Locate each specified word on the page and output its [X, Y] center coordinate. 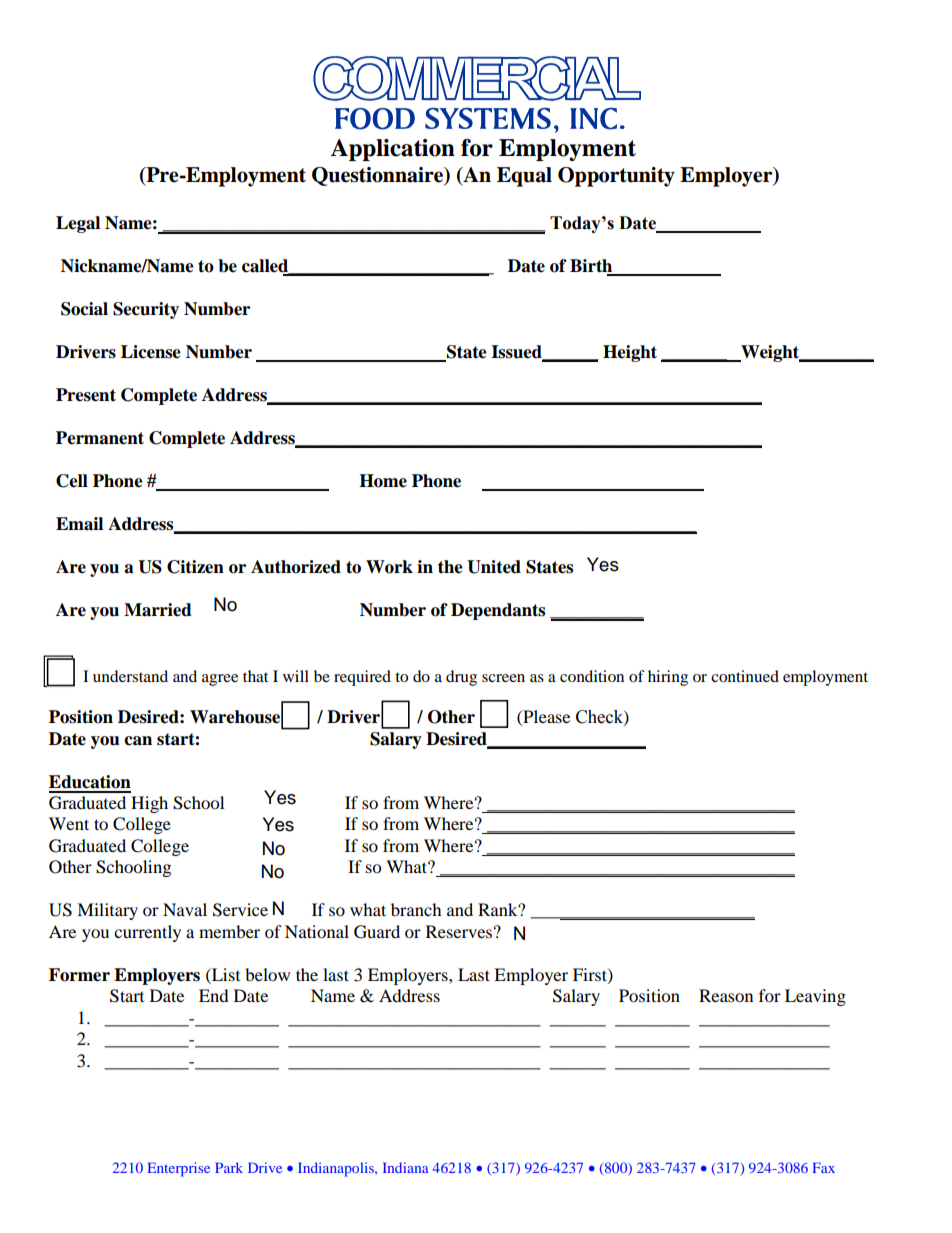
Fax [824, 1167]
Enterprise [179, 1169]
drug [461, 678]
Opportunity [616, 177]
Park [229, 1167]
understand [130, 676]
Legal [78, 224]
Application [392, 150]
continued [745, 676]
